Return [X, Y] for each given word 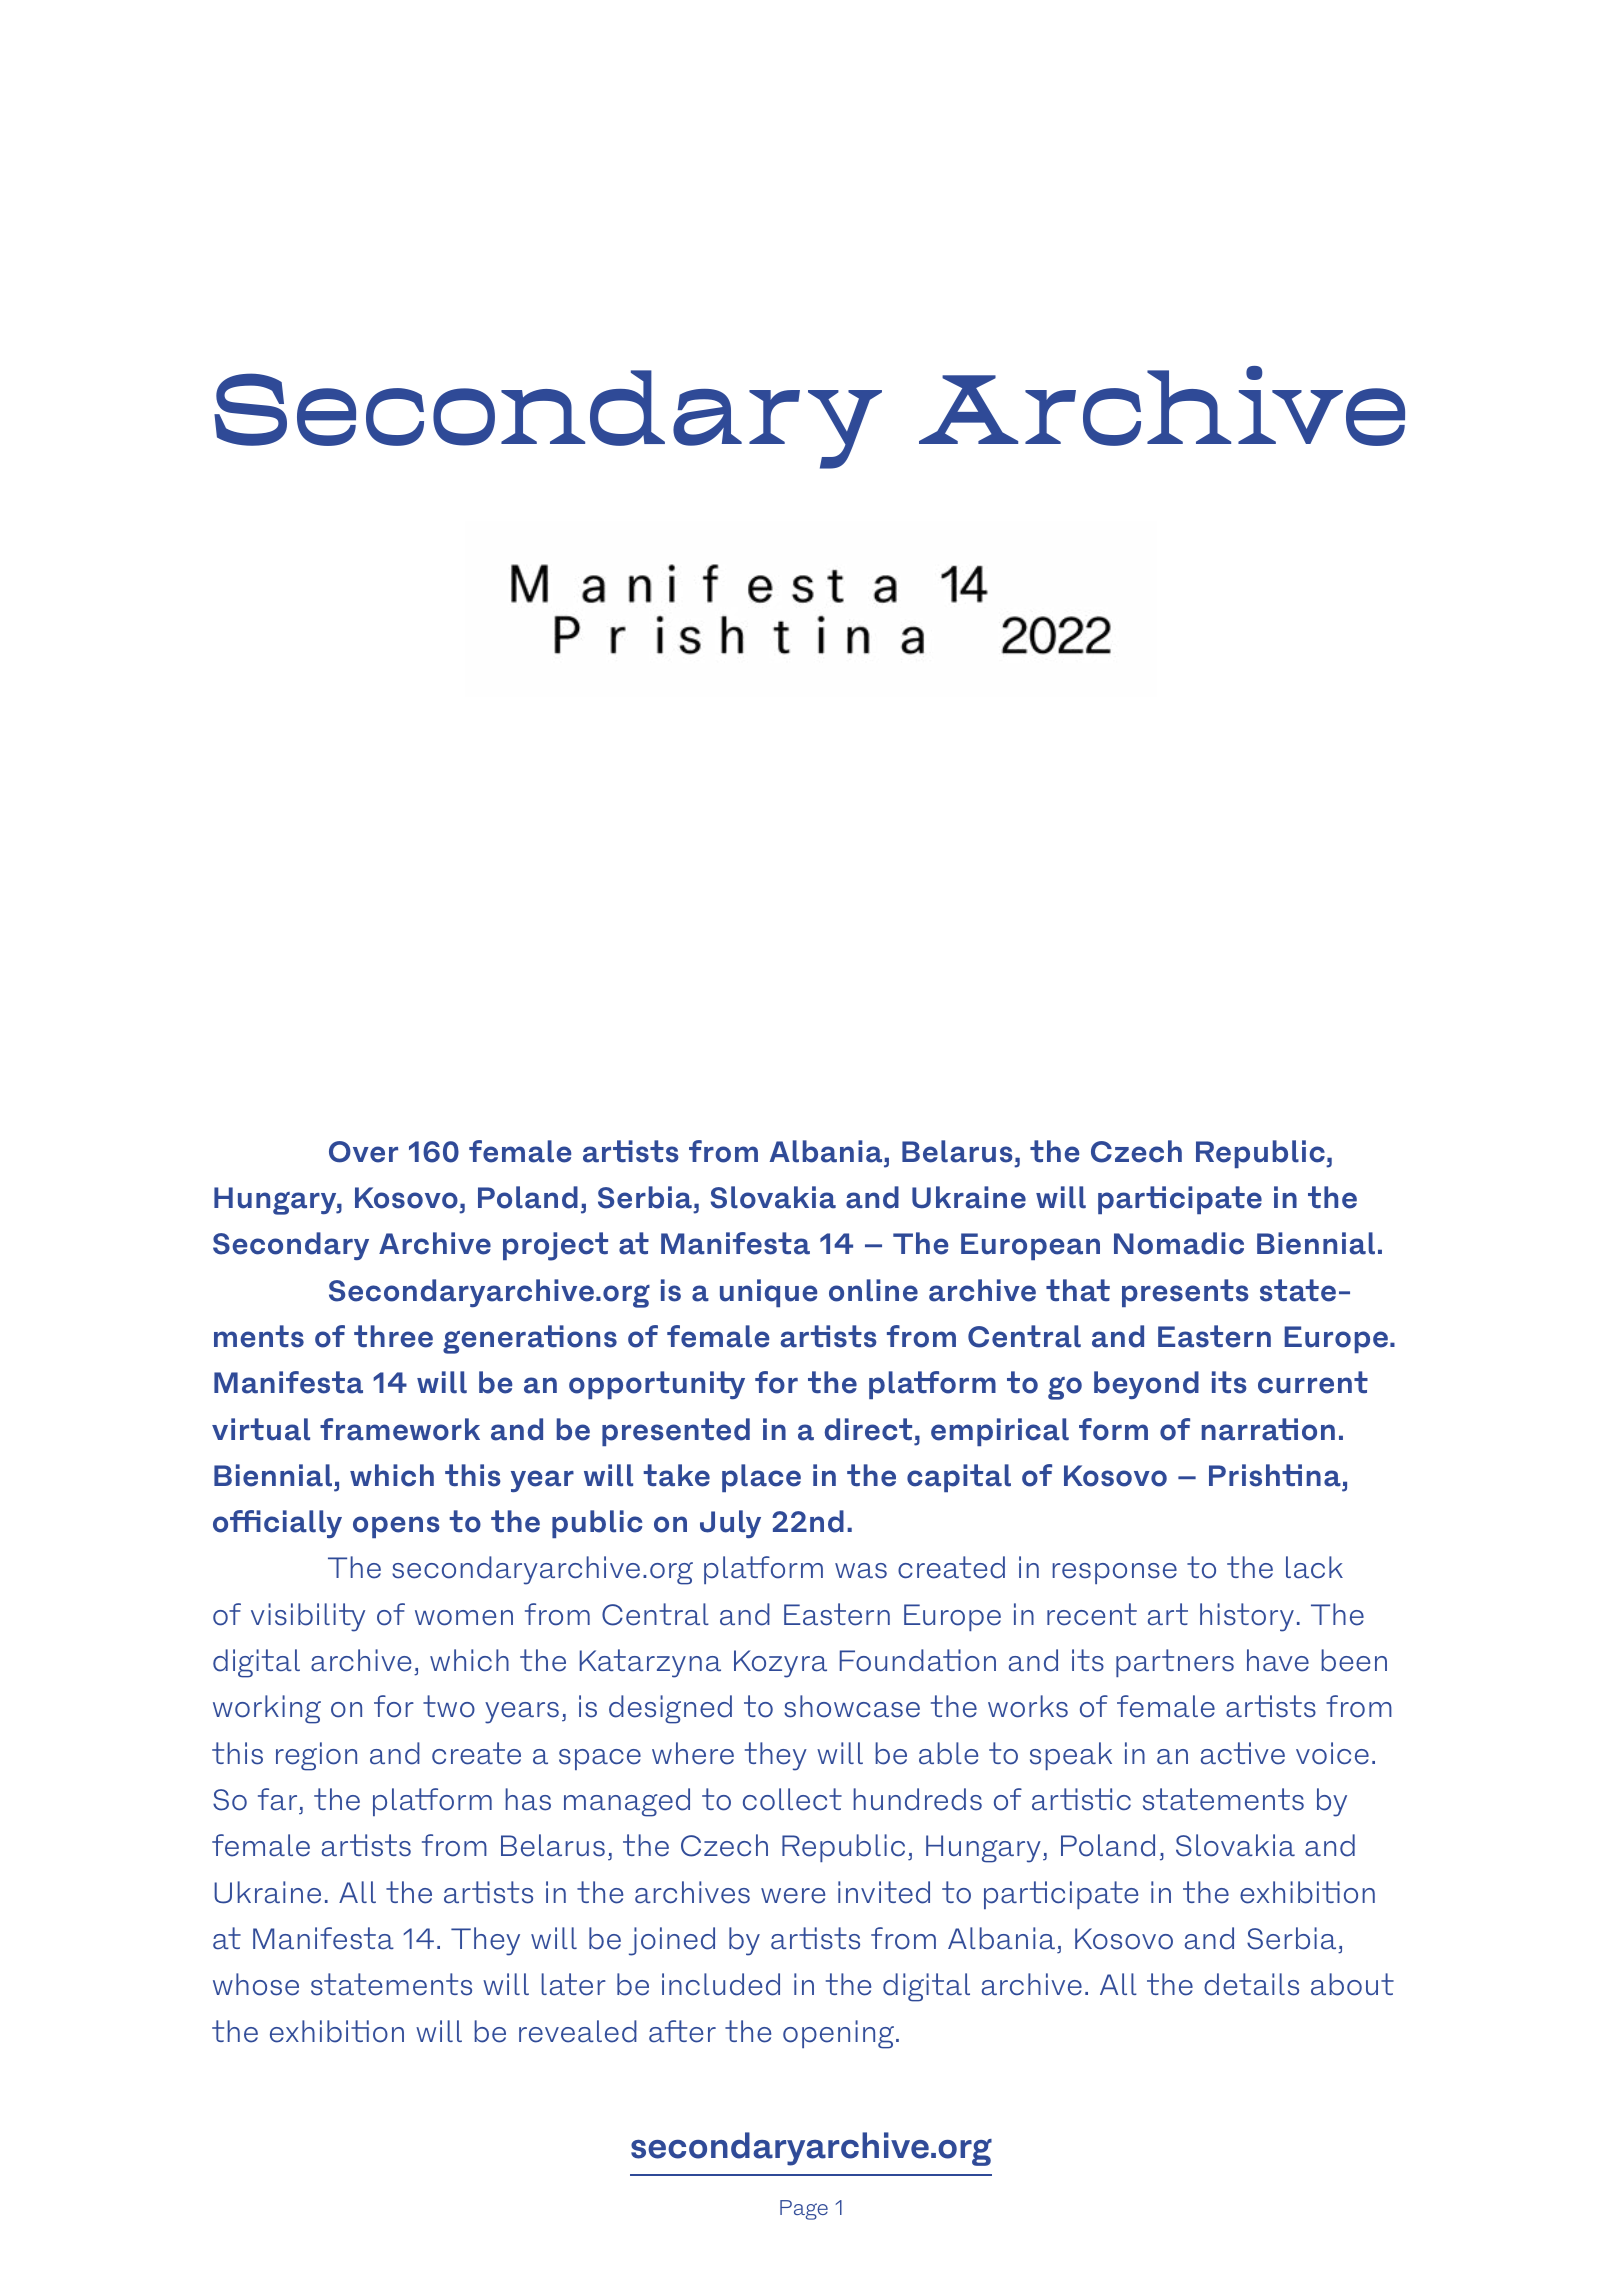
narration [1268, 1429]
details [1251, 1984]
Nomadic [1179, 1243]
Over [363, 1152]
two [449, 1706]
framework [400, 1429]
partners [1175, 1663]
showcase [852, 1706]
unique [768, 1293]
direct [868, 1429]
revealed [578, 2031]
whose [256, 1984]
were [793, 1896]
